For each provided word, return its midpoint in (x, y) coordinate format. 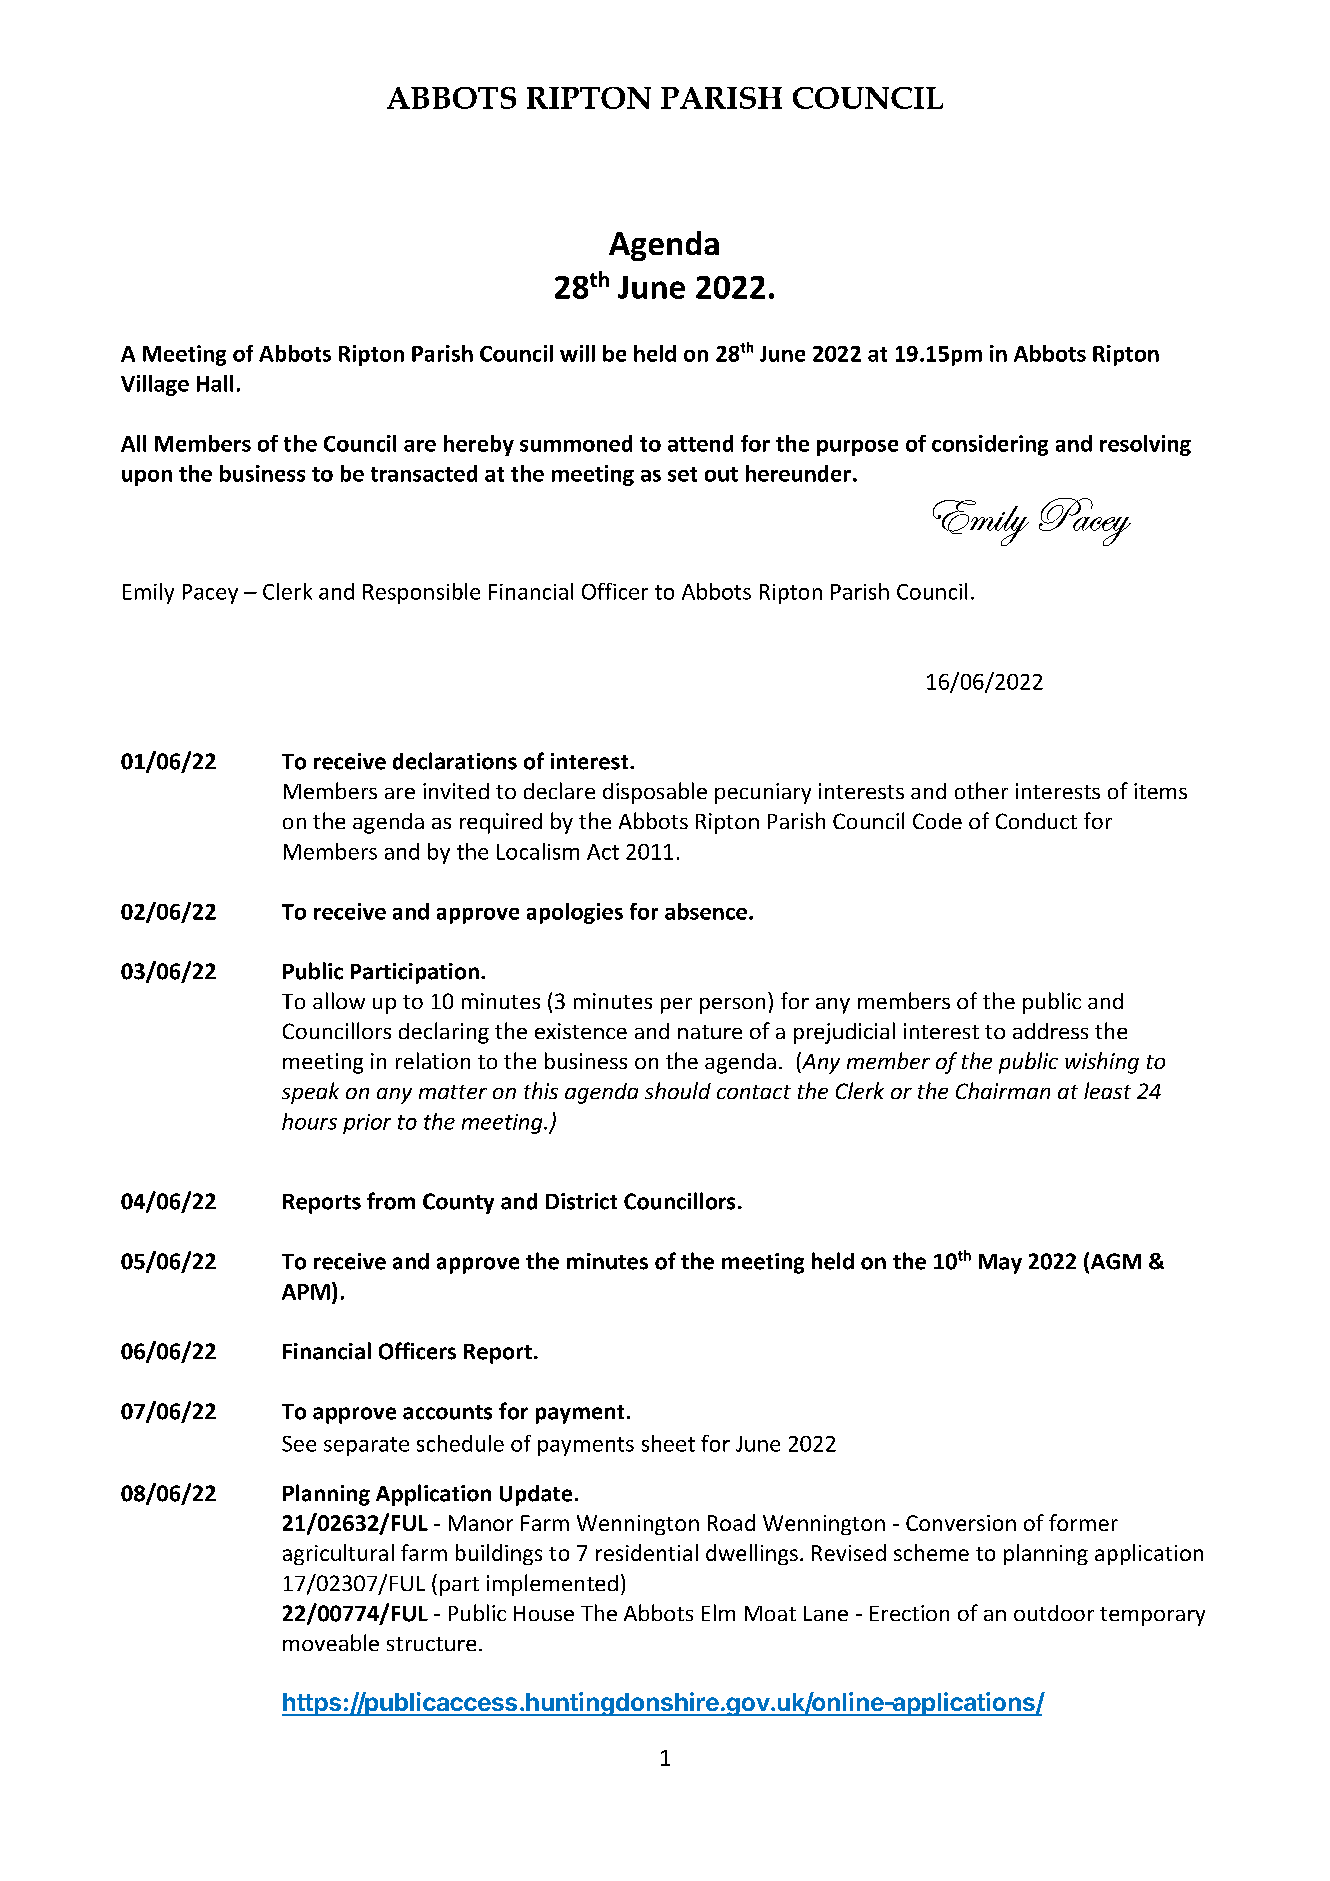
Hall (215, 383)
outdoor (1054, 1613)
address (1050, 1031)
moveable (331, 1642)
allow (339, 1000)
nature (710, 1032)
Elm (718, 1612)
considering (990, 445)
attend (700, 443)
